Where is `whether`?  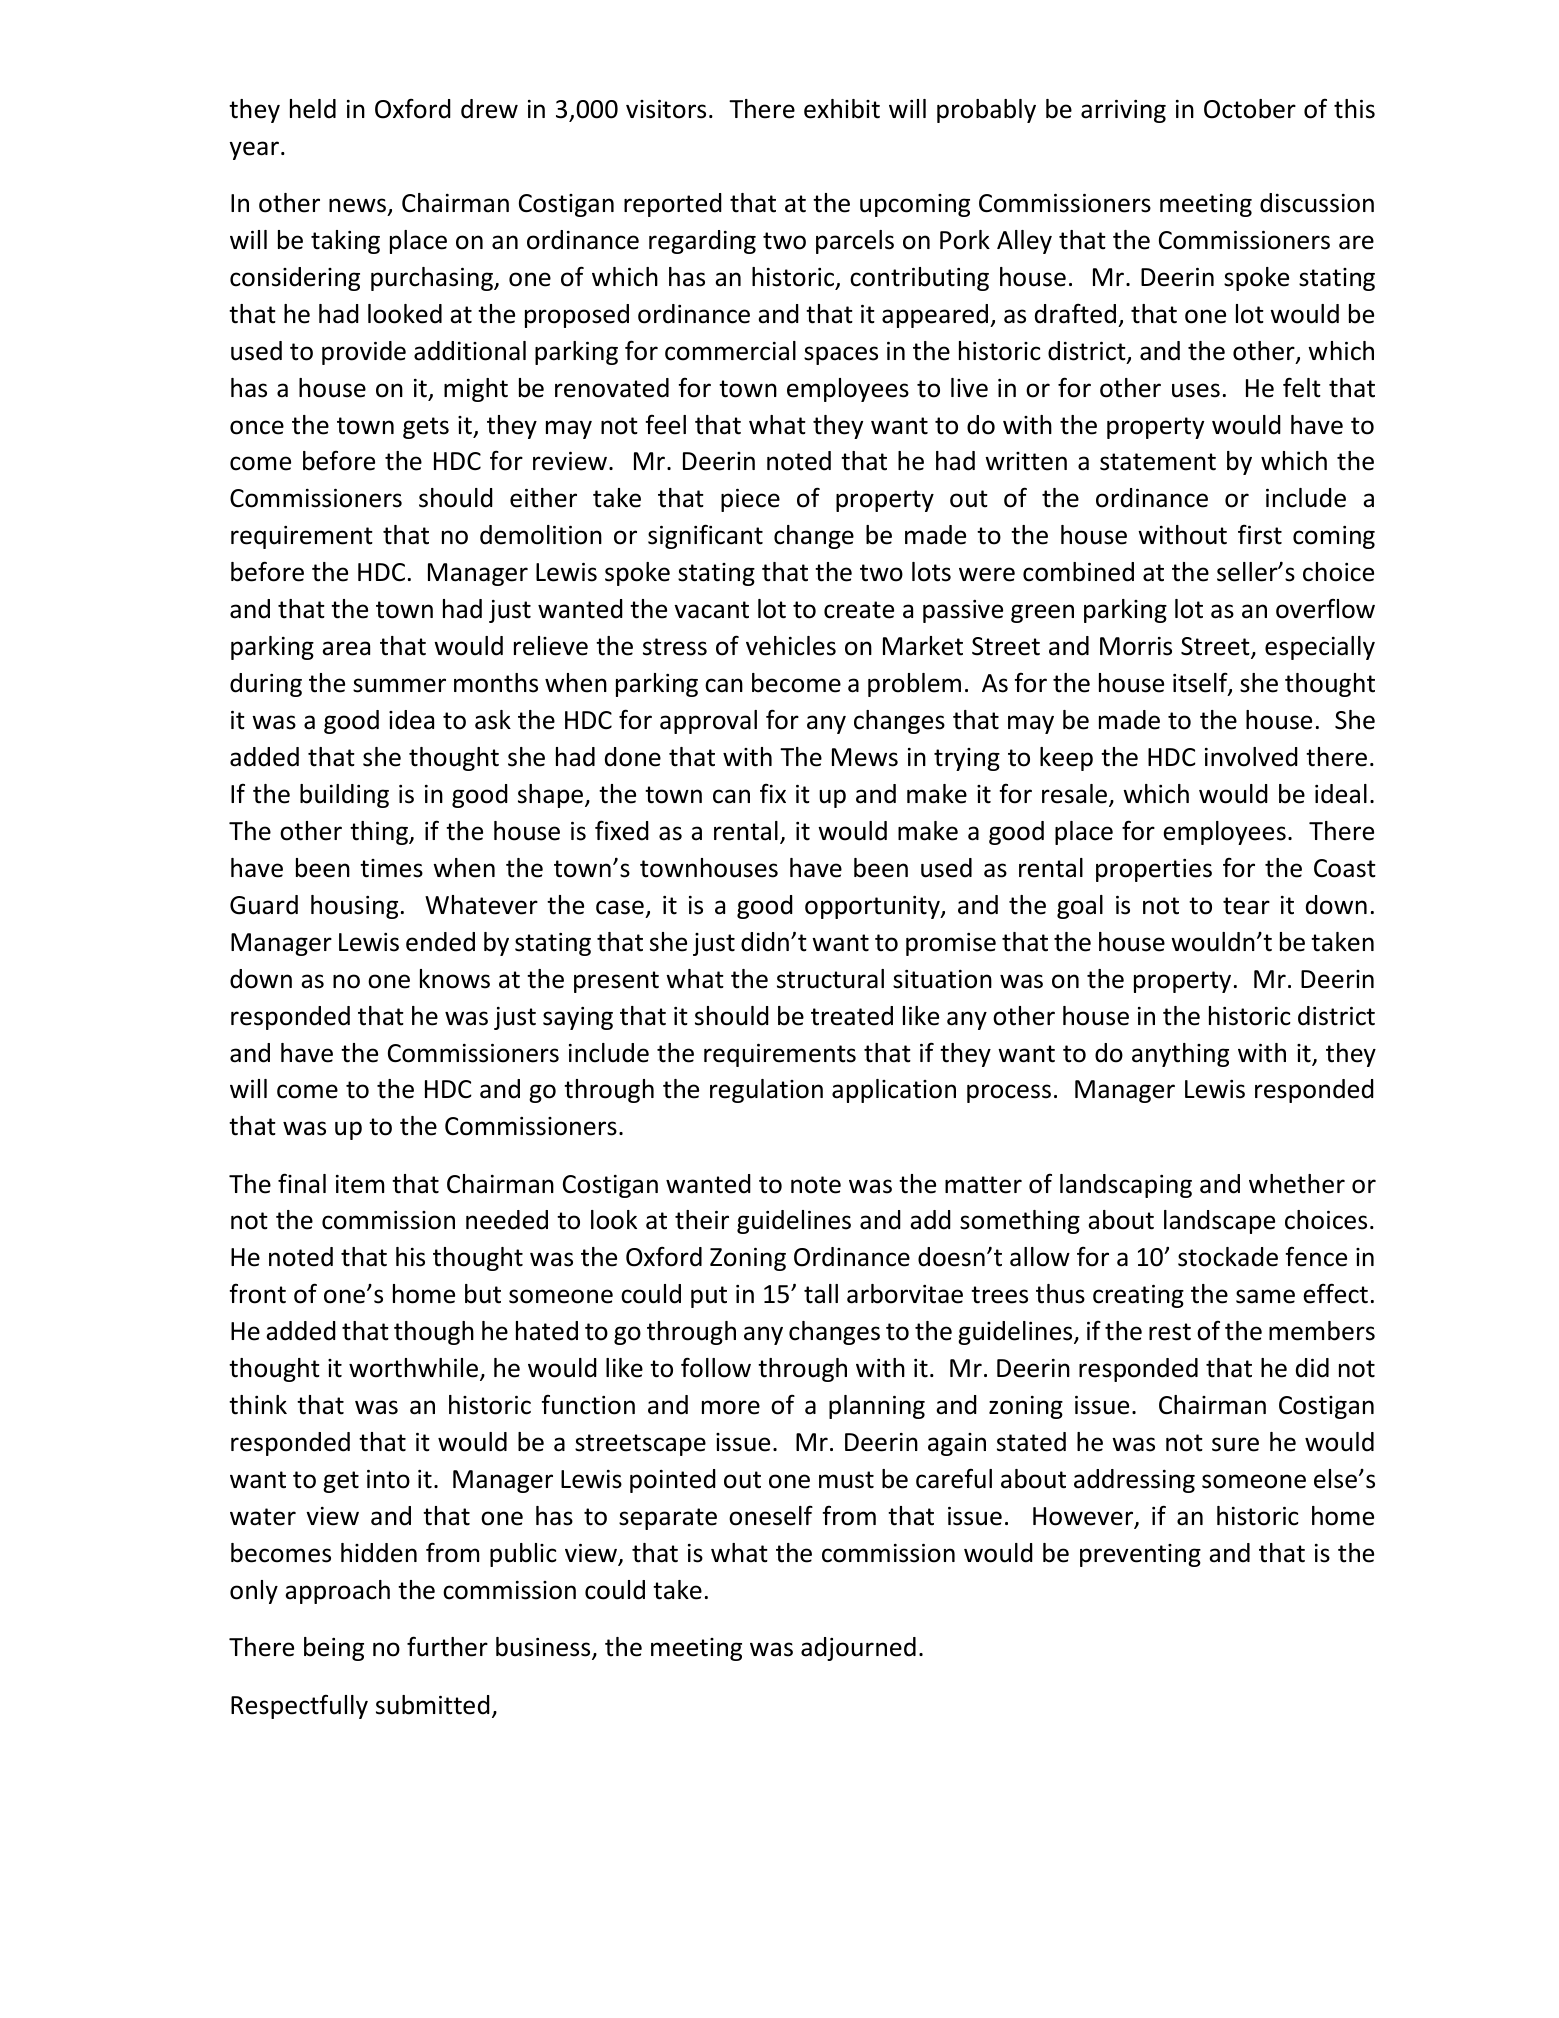
whether is located at coordinates (1297, 1184).
